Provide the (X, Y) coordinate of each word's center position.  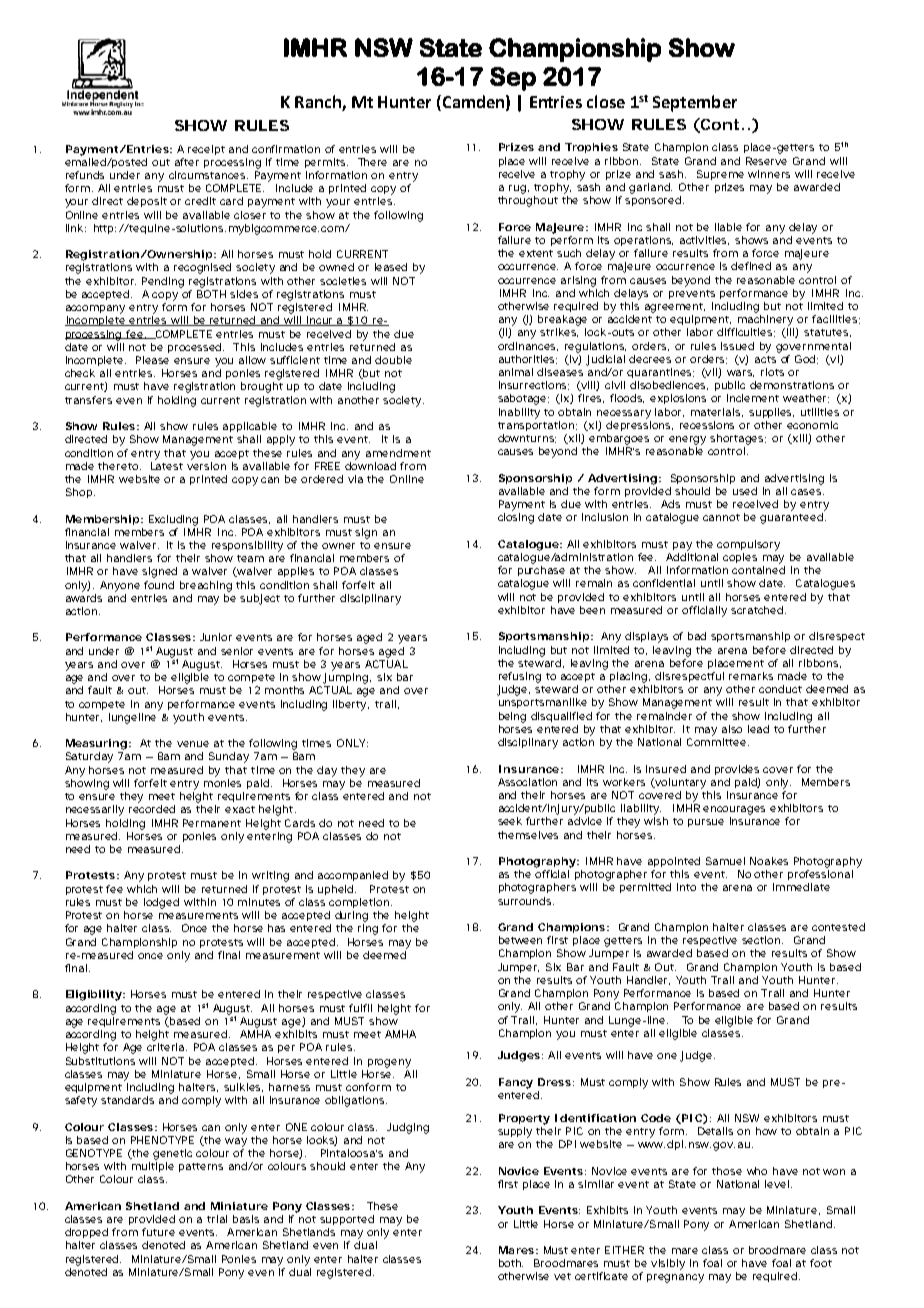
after (187, 162)
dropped (89, 1233)
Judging (408, 1128)
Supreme (723, 175)
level (778, 1184)
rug (519, 189)
